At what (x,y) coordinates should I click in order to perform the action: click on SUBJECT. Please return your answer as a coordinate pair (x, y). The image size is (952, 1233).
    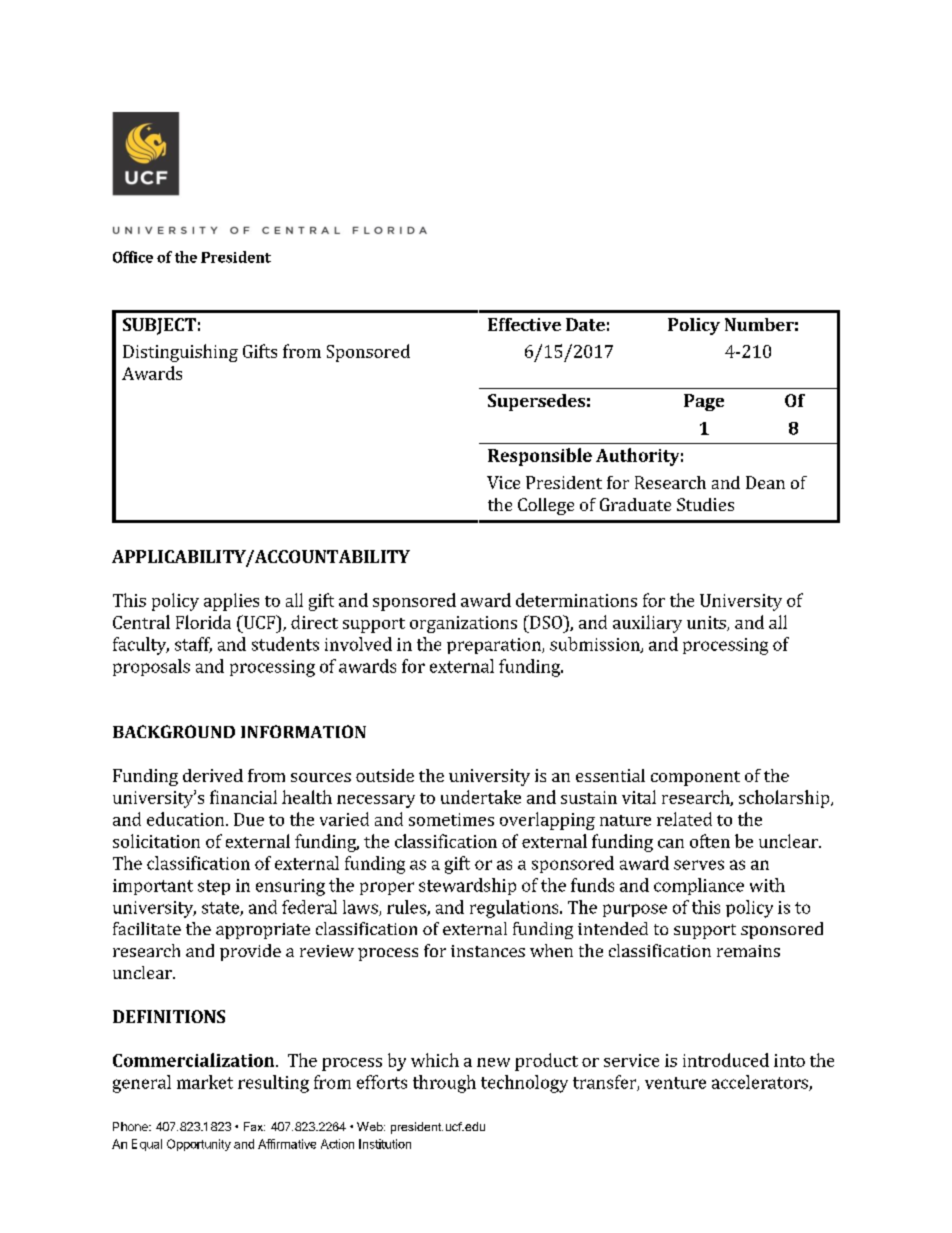
    Looking at the image, I should click on (159, 326).
